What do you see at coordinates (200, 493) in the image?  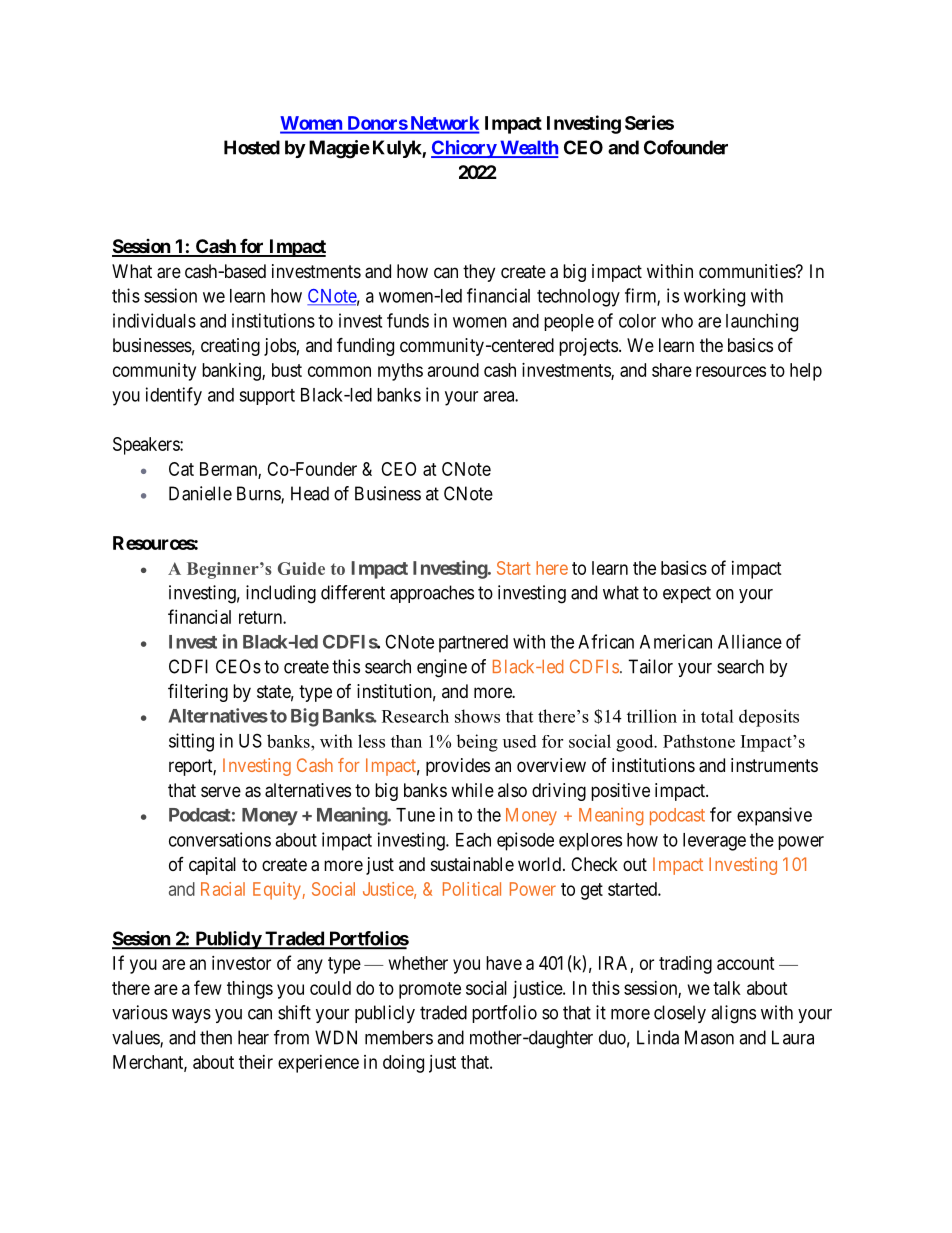 I see `Danielle` at bounding box center [200, 493].
